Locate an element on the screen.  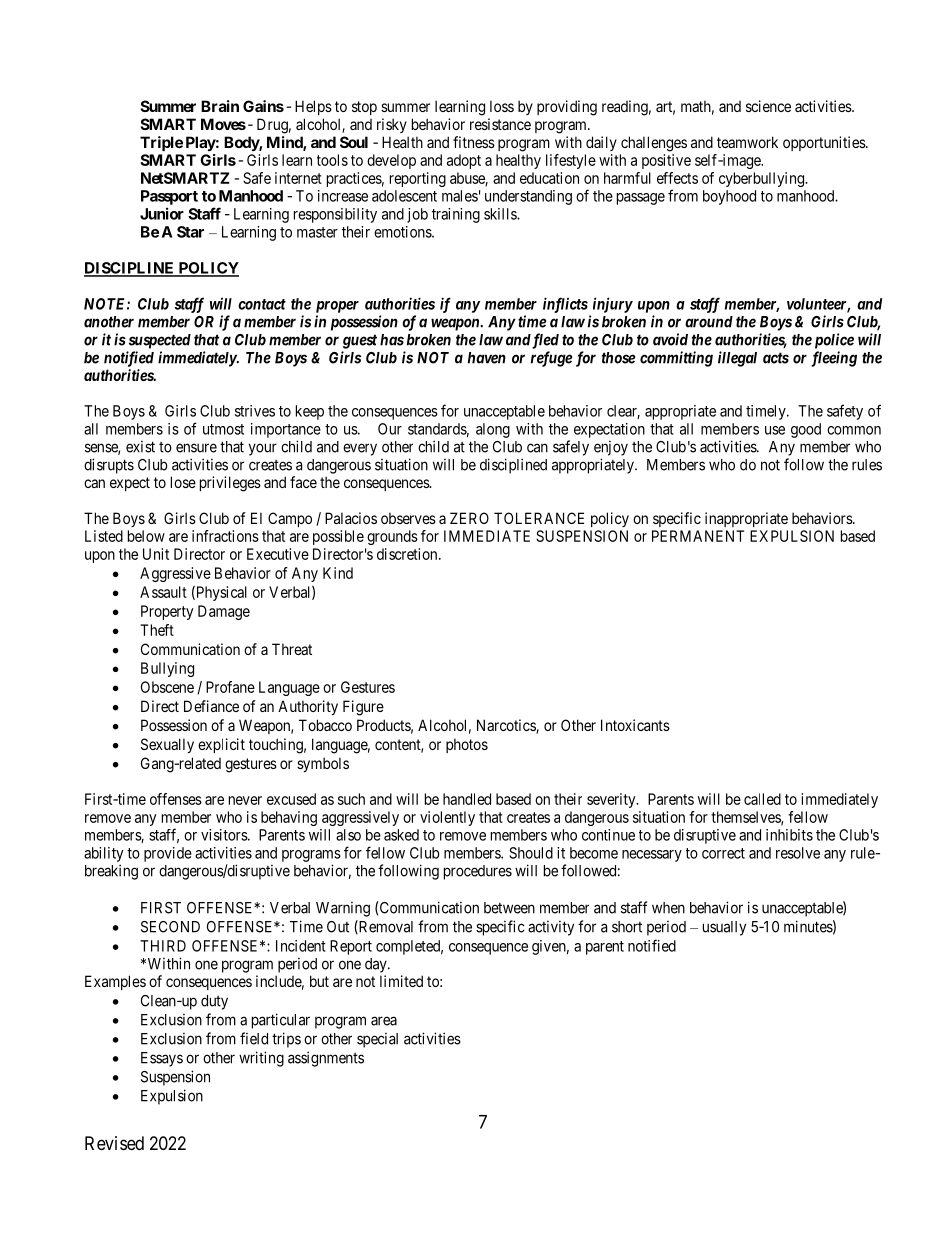
Brain is located at coordinates (220, 106).
